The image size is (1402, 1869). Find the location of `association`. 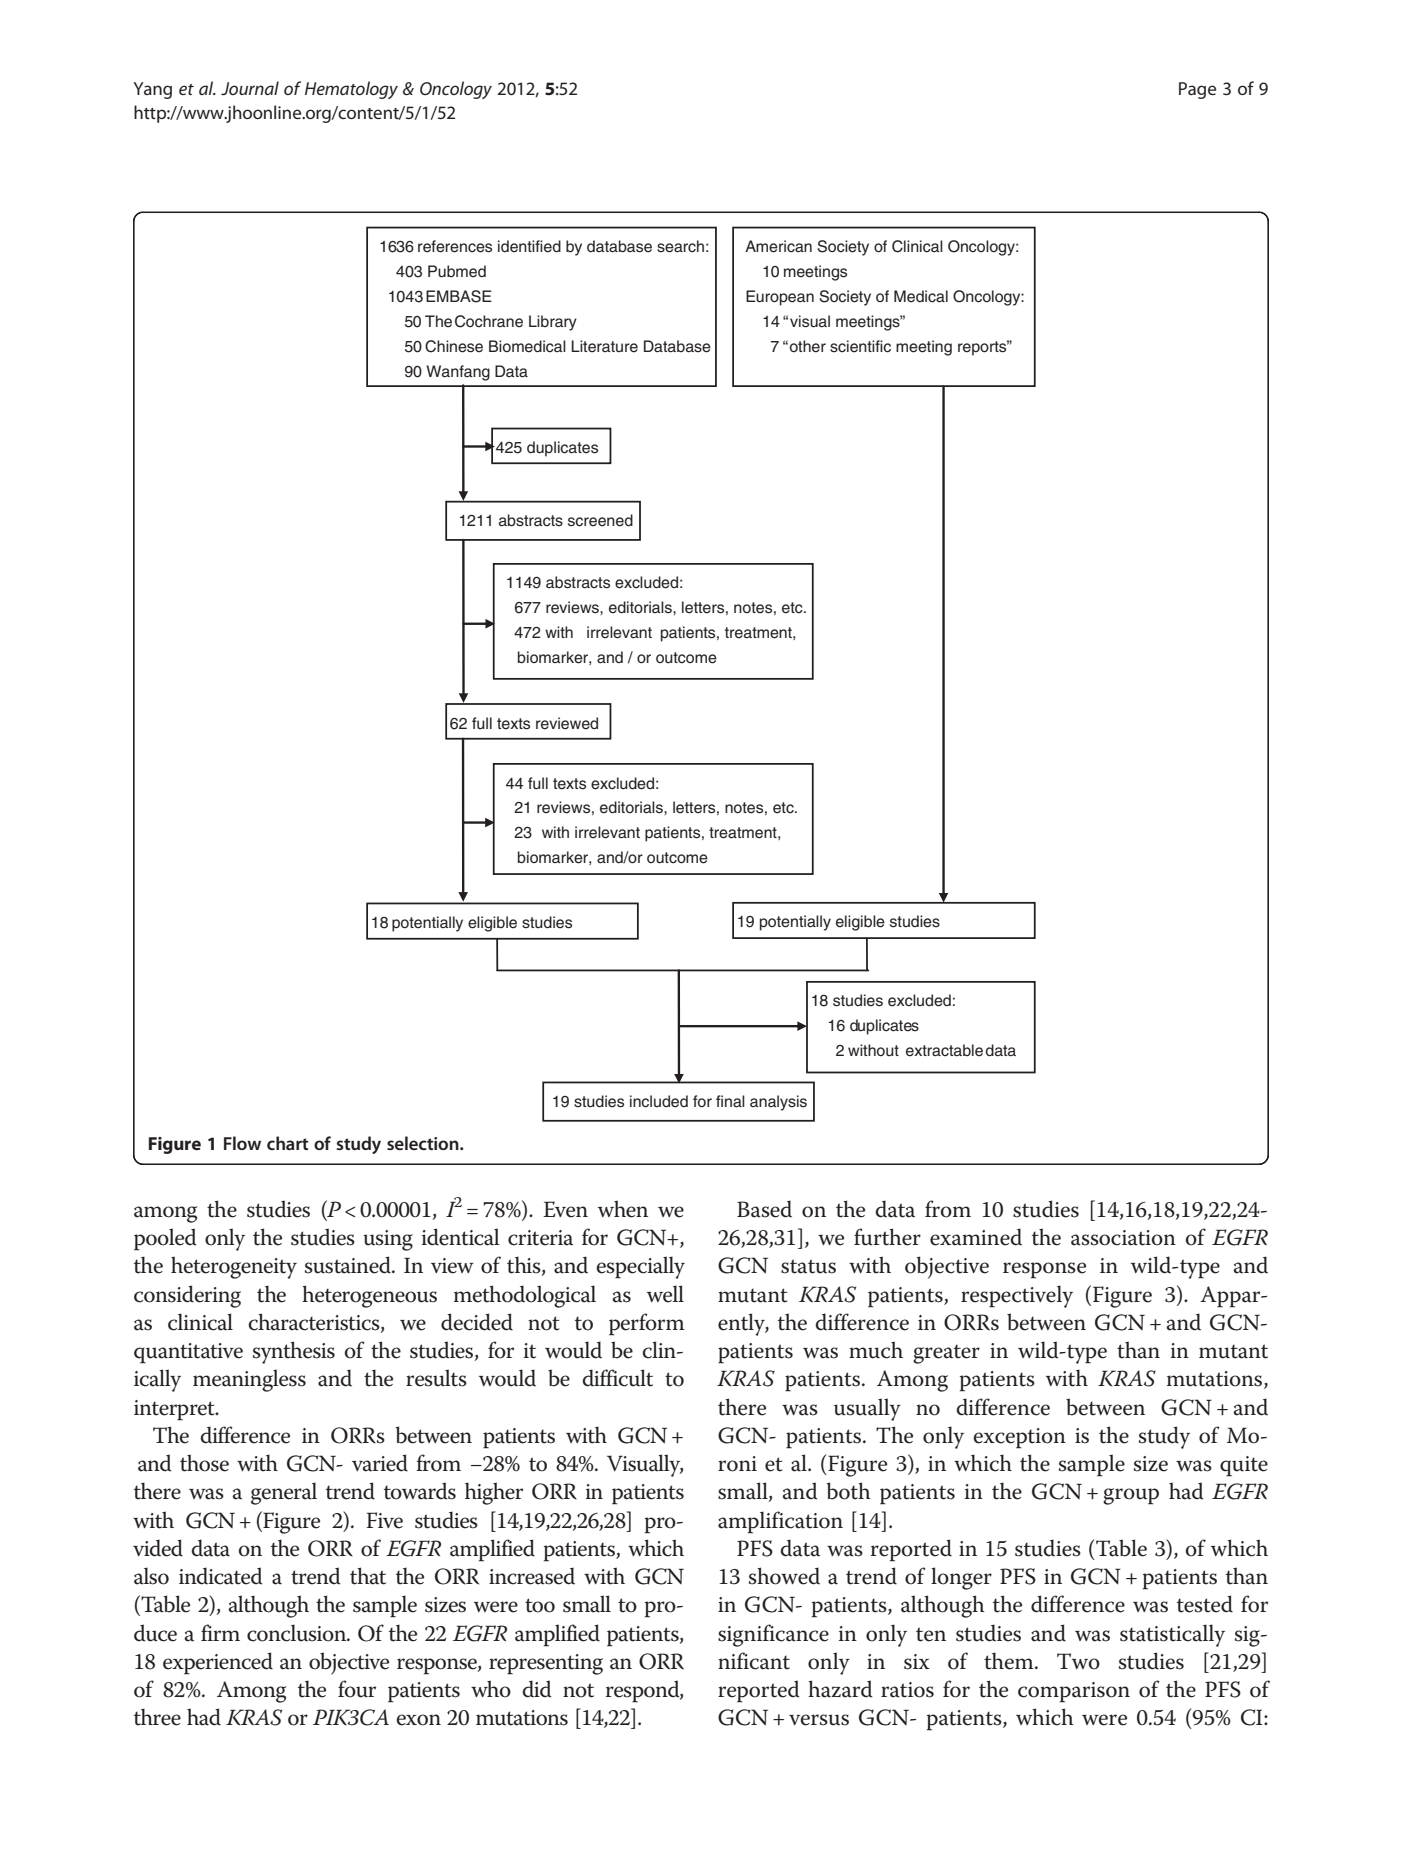

association is located at coordinates (1123, 1238).
